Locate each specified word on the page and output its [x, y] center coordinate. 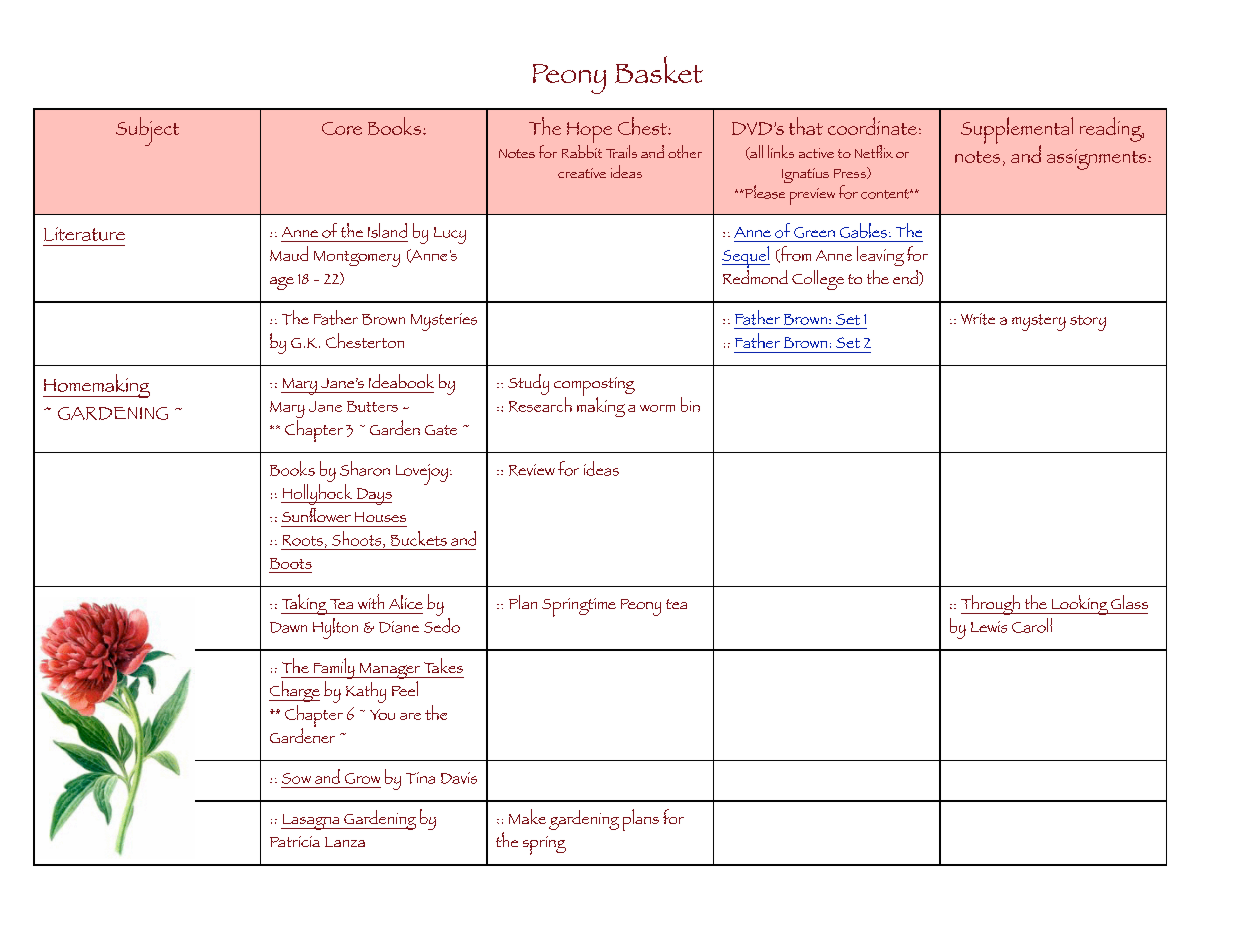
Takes [443, 665]
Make [527, 816]
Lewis [989, 627]
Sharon [365, 468]
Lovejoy [422, 474]
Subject [147, 131]
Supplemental [1017, 131]
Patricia [295, 841]
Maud [289, 253]
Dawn [288, 627]
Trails [621, 151]
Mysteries [444, 322]
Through [991, 605]
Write [978, 319]
